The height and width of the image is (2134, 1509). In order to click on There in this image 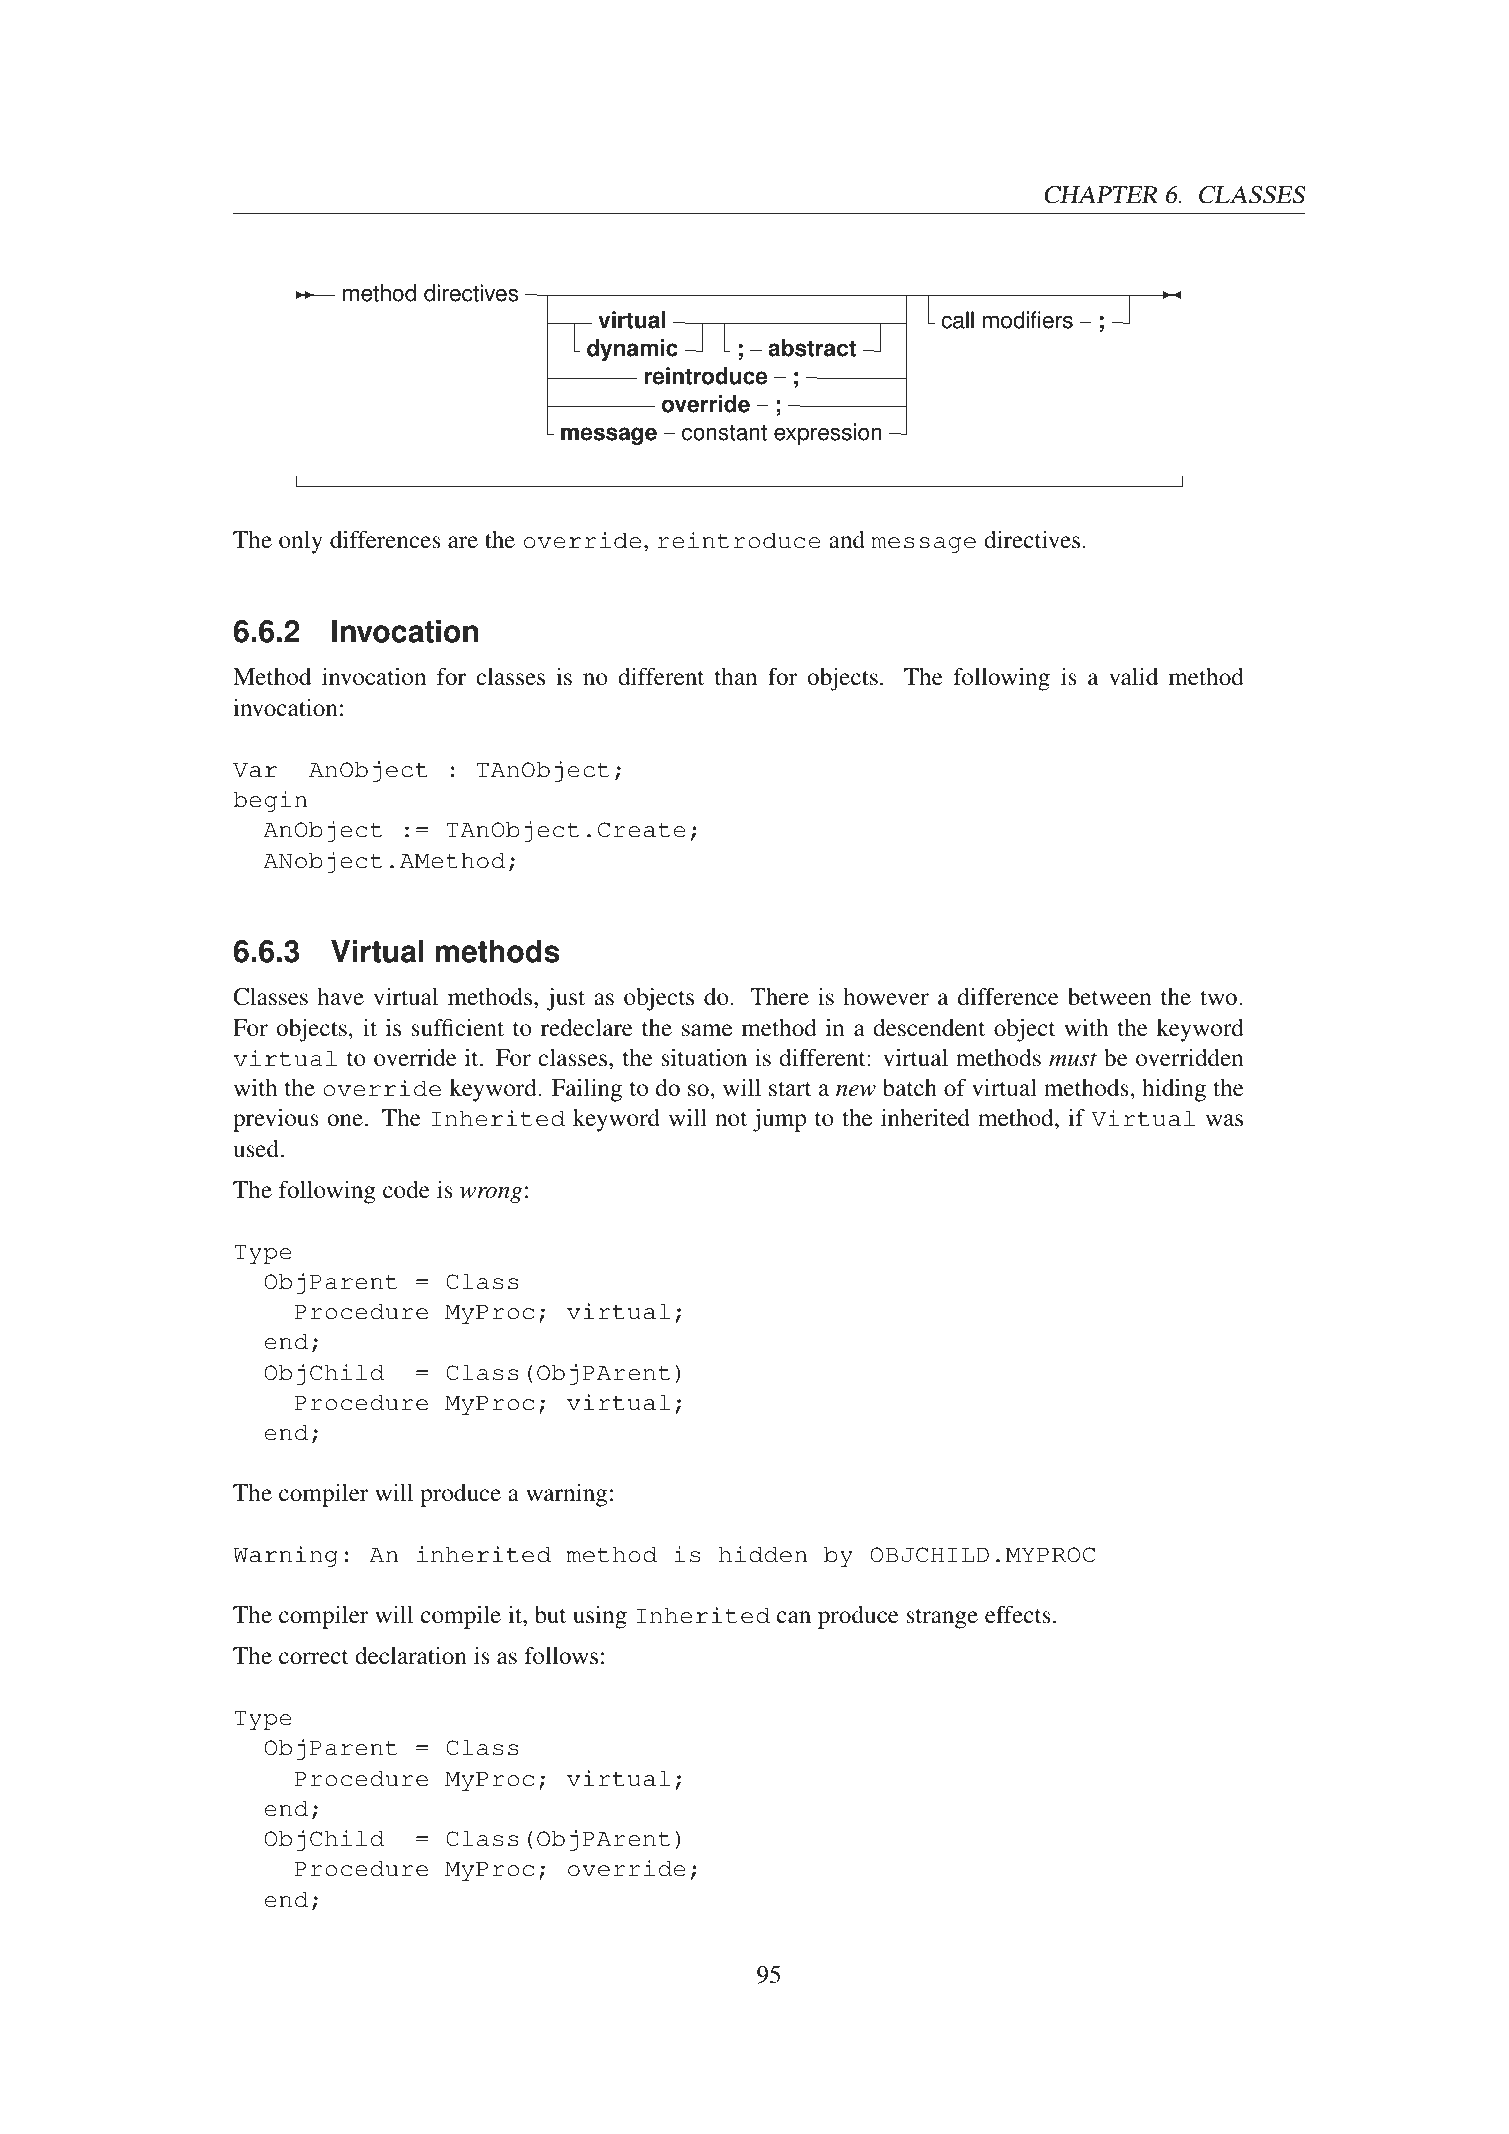, I will do `click(779, 997)`.
